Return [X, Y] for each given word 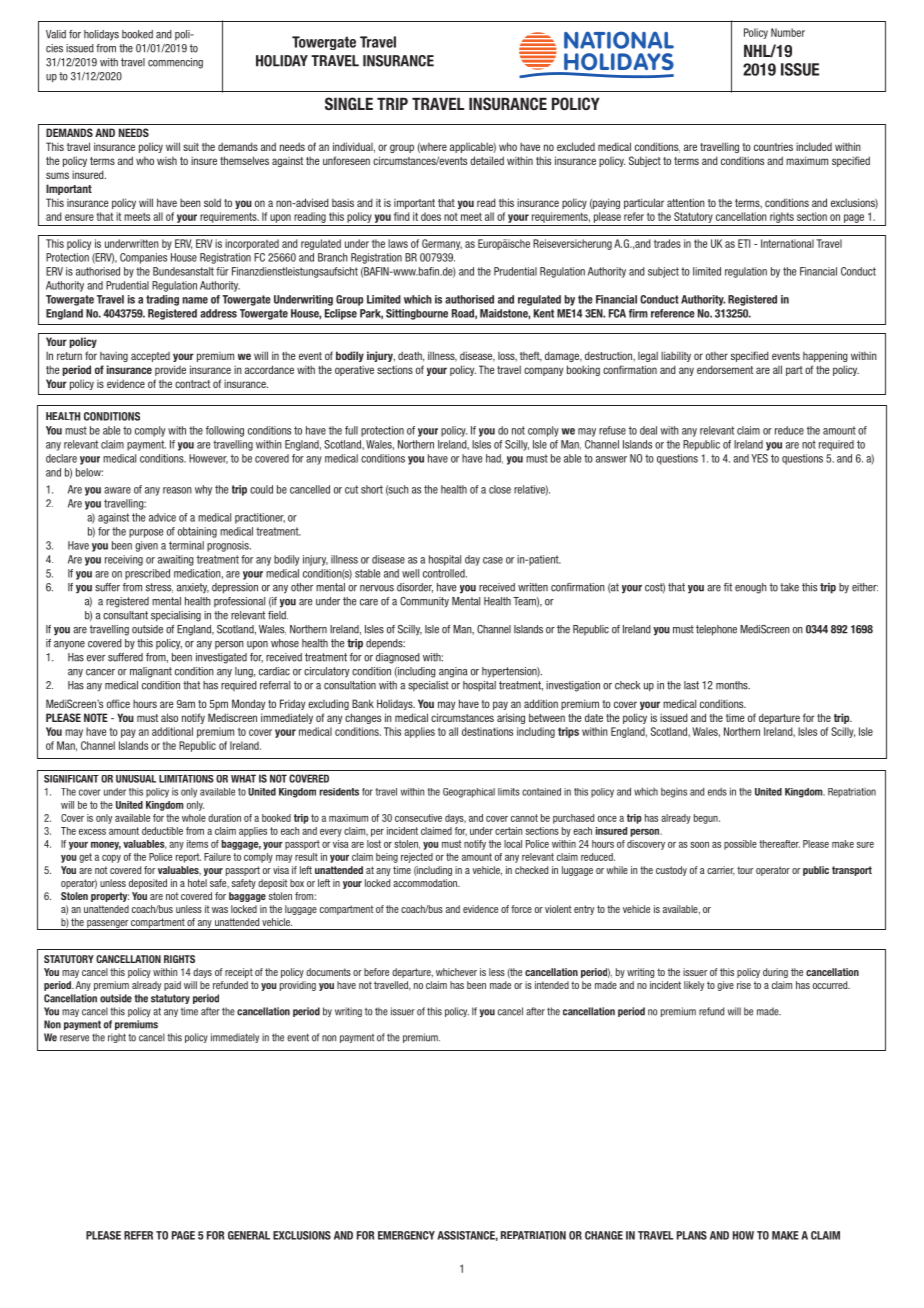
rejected [417, 858]
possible [740, 845]
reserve [74, 1038]
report [188, 858]
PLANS [692, 1235]
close [500, 489]
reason [177, 490]
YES [759, 458]
